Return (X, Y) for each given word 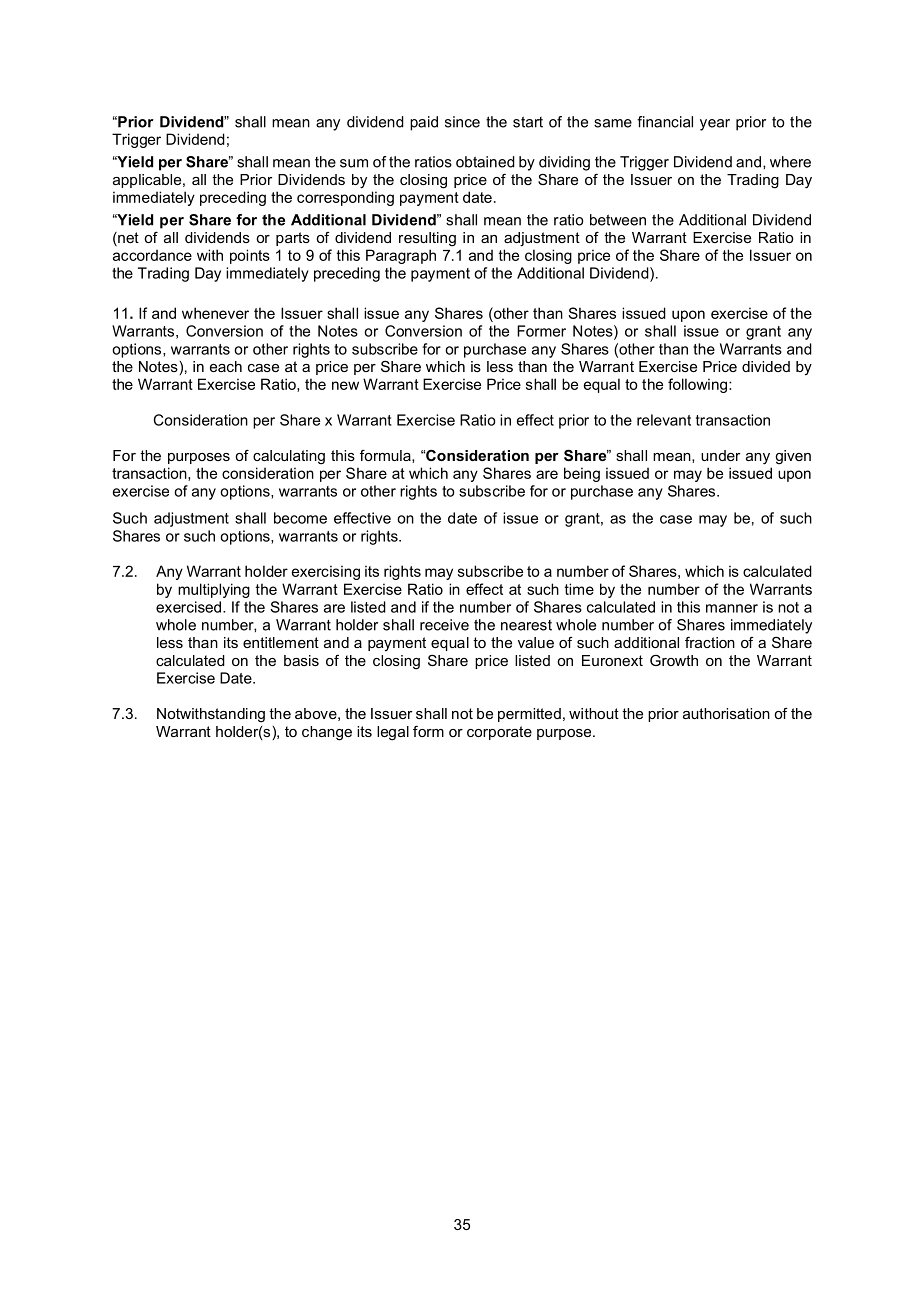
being (582, 474)
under (720, 455)
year (715, 125)
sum (354, 163)
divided (766, 366)
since (462, 122)
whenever (215, 313)
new (345, 385)
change (327, 733)
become (300, 518)
